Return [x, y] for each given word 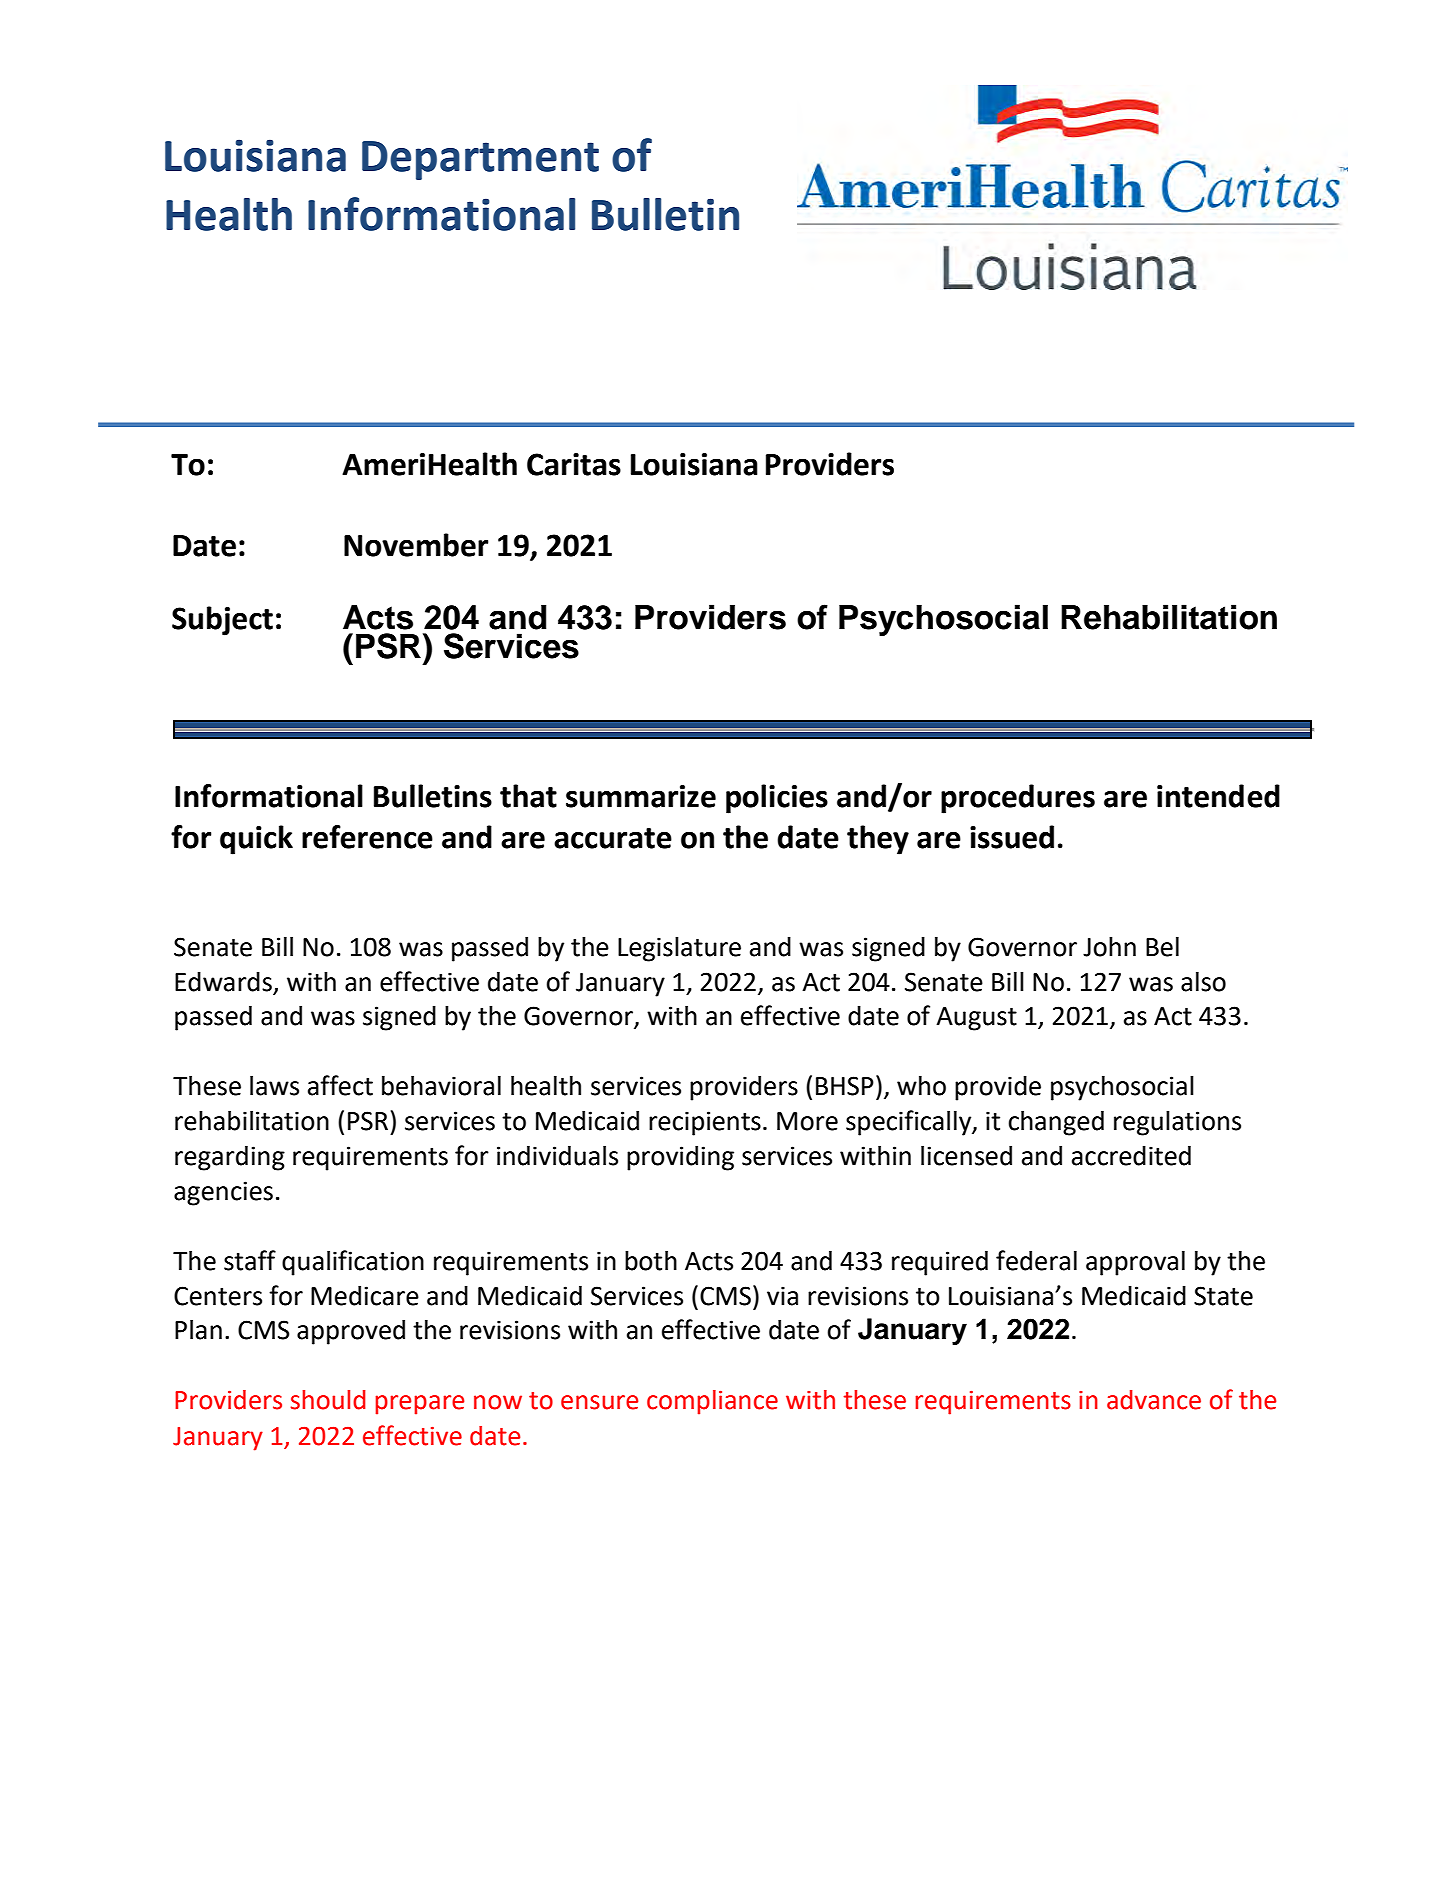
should [328, 1400]
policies [777, 799]
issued [1012, 837]
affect [340, 1085]
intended [1218, 796]
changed [1056, 1123]
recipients [705, 1123]
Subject [222, 621]
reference [367, 837]
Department [480, 160]
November [416, 545]
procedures [1018, 799]
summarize [641, 796]
